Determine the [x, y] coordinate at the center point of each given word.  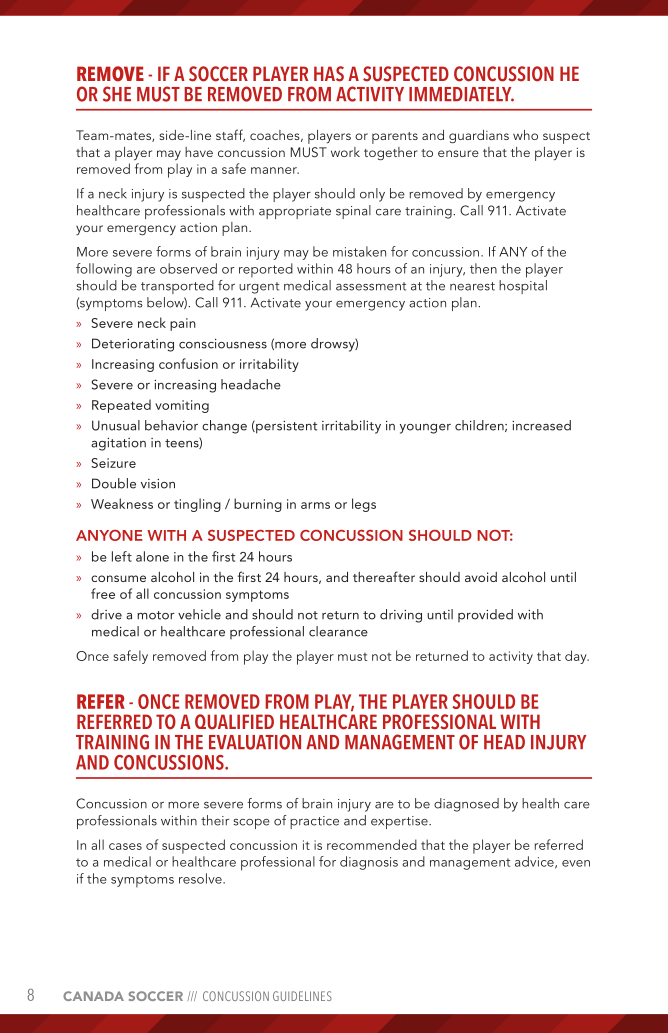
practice [314, 822]
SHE [117, 94]
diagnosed [466, 805]
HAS [329, 74]
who [525, 135]
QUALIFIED [234, 722]
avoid [481, 577]
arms [315, 505]
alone [152, 556]
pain [183, 324]
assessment [371, 286]
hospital [523, 287]
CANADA [93, 996]
